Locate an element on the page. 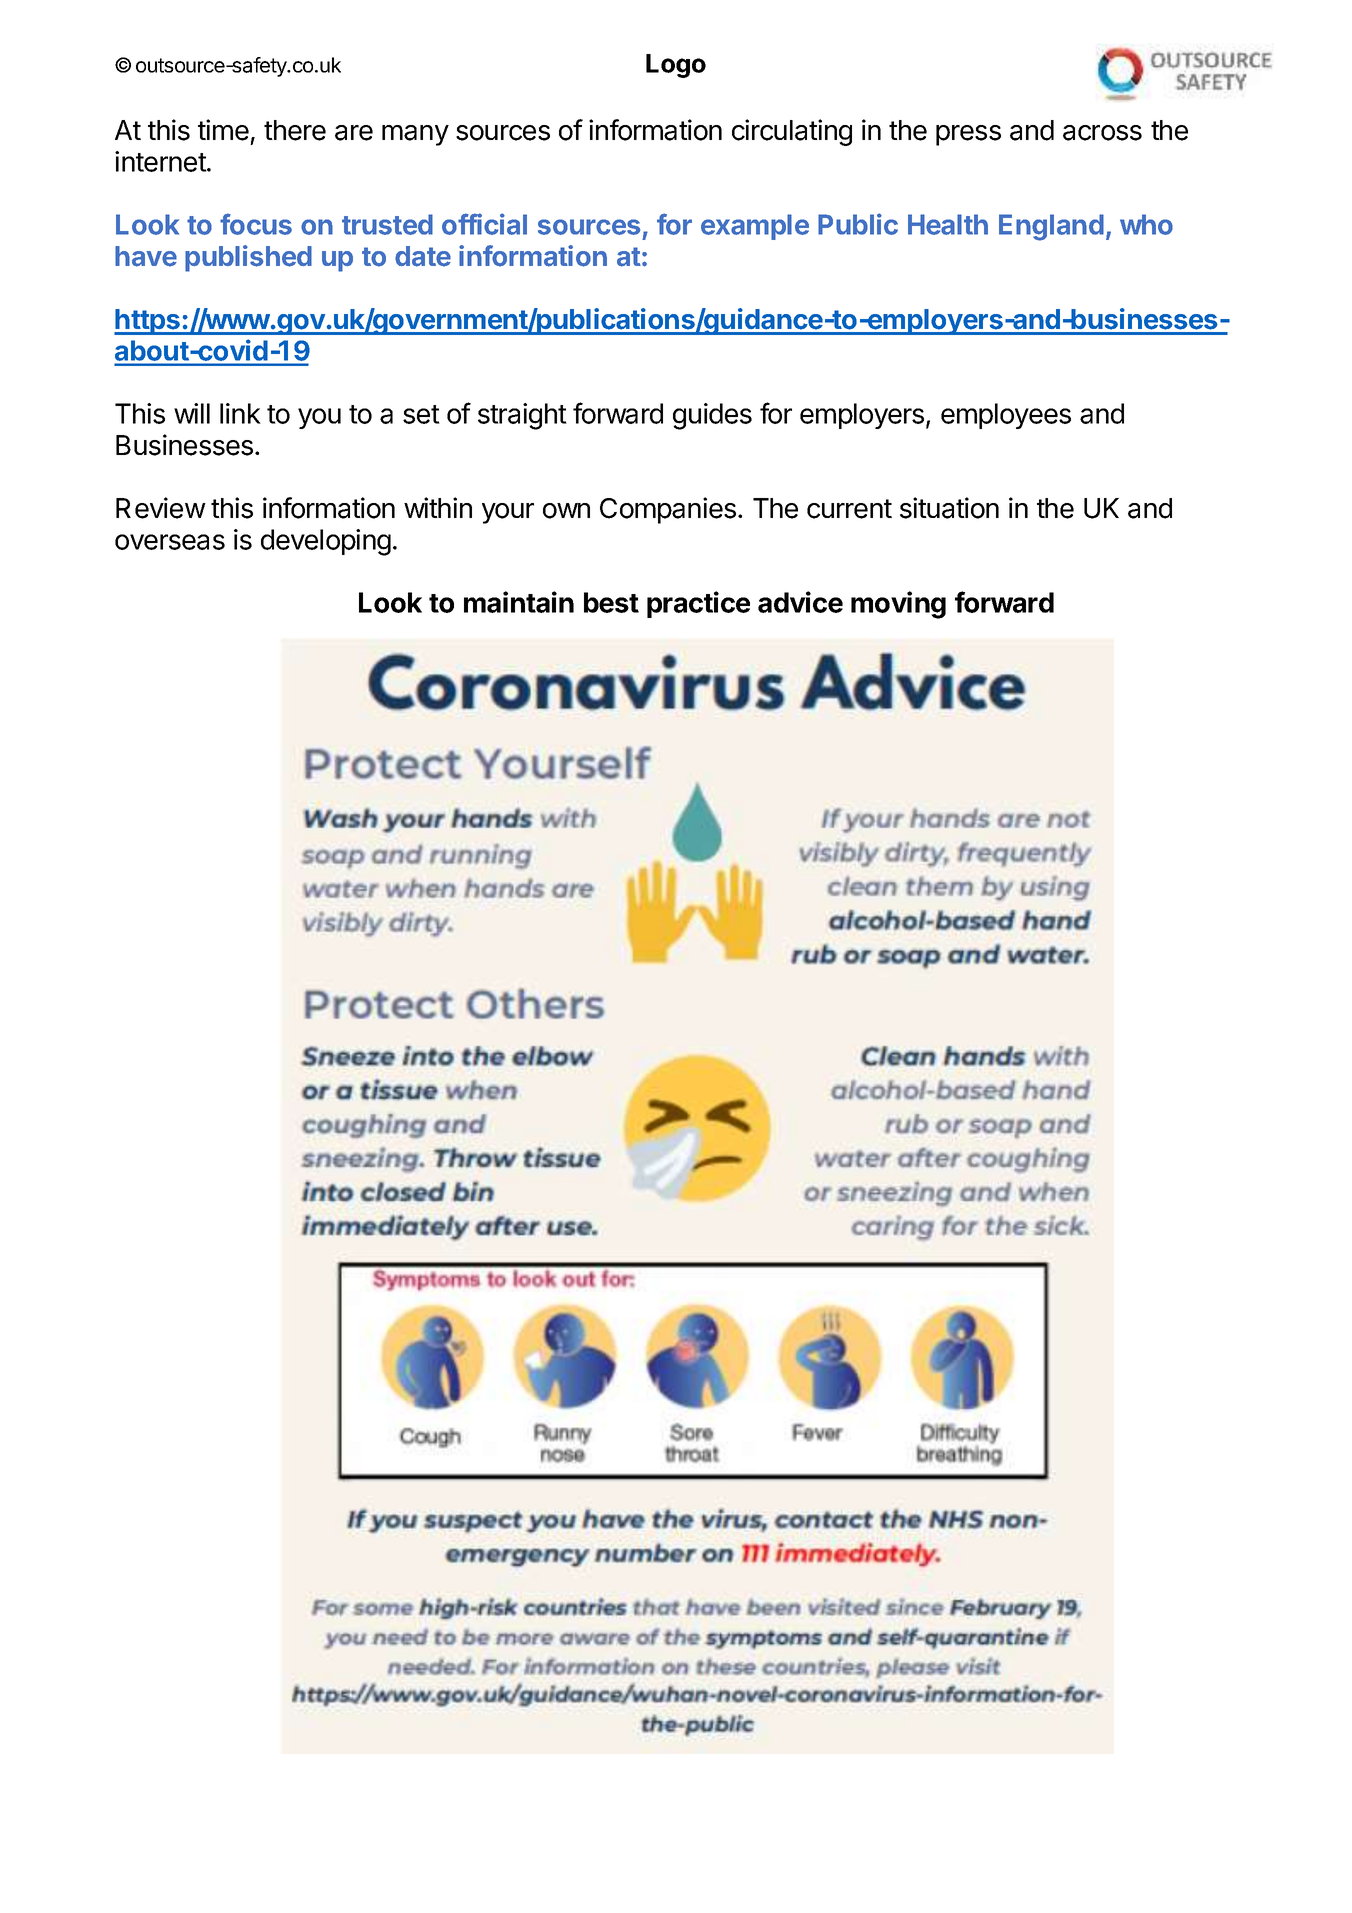  link is located at coordinates (240, 413).
